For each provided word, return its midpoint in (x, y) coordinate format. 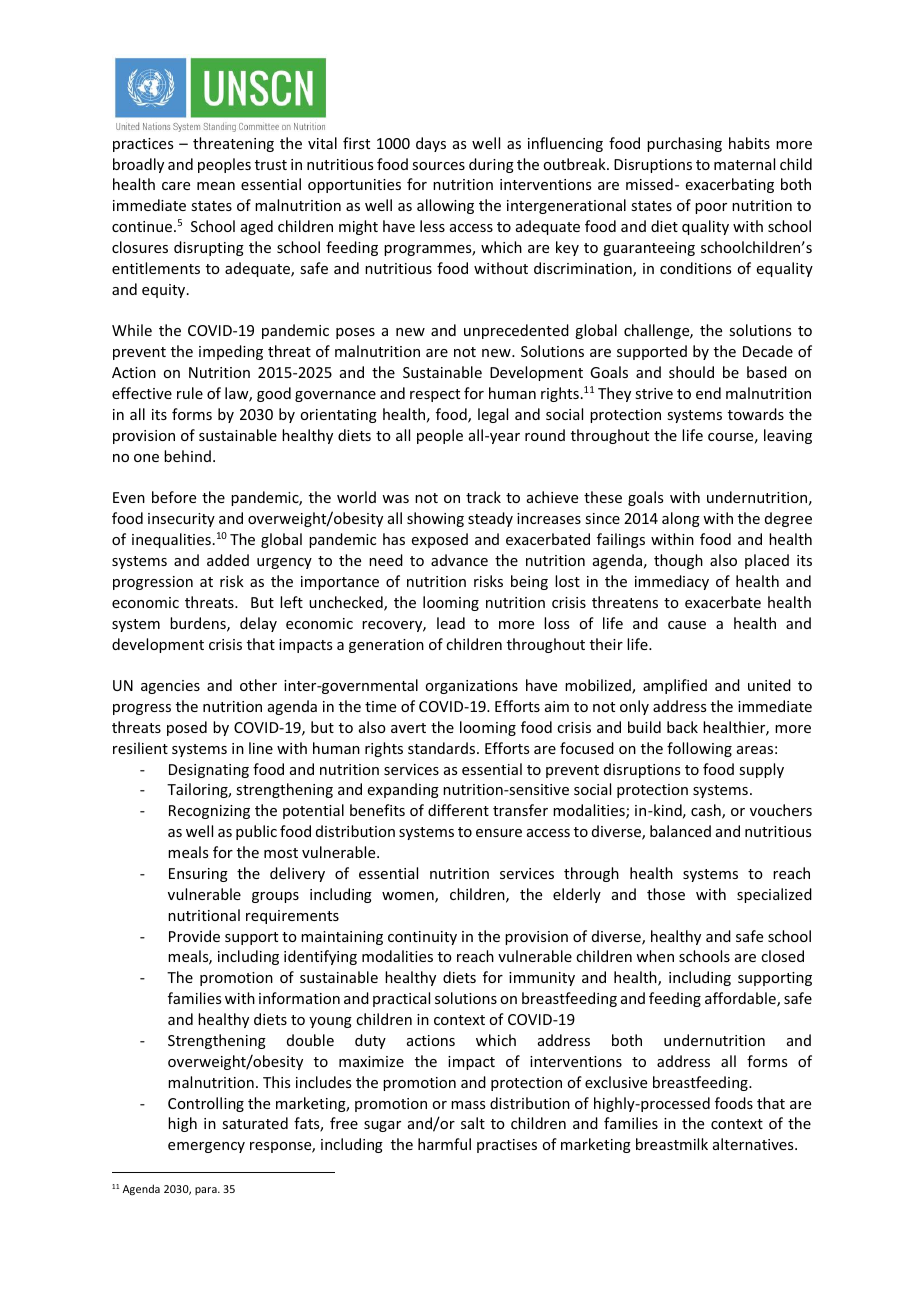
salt (473, 1123)
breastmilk (672, 1144)
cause (687, 625)
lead (451, 623)
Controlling (206, 1104)
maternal (744, 164)
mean (216, 186)
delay (258, 624)
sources (438, 166)
